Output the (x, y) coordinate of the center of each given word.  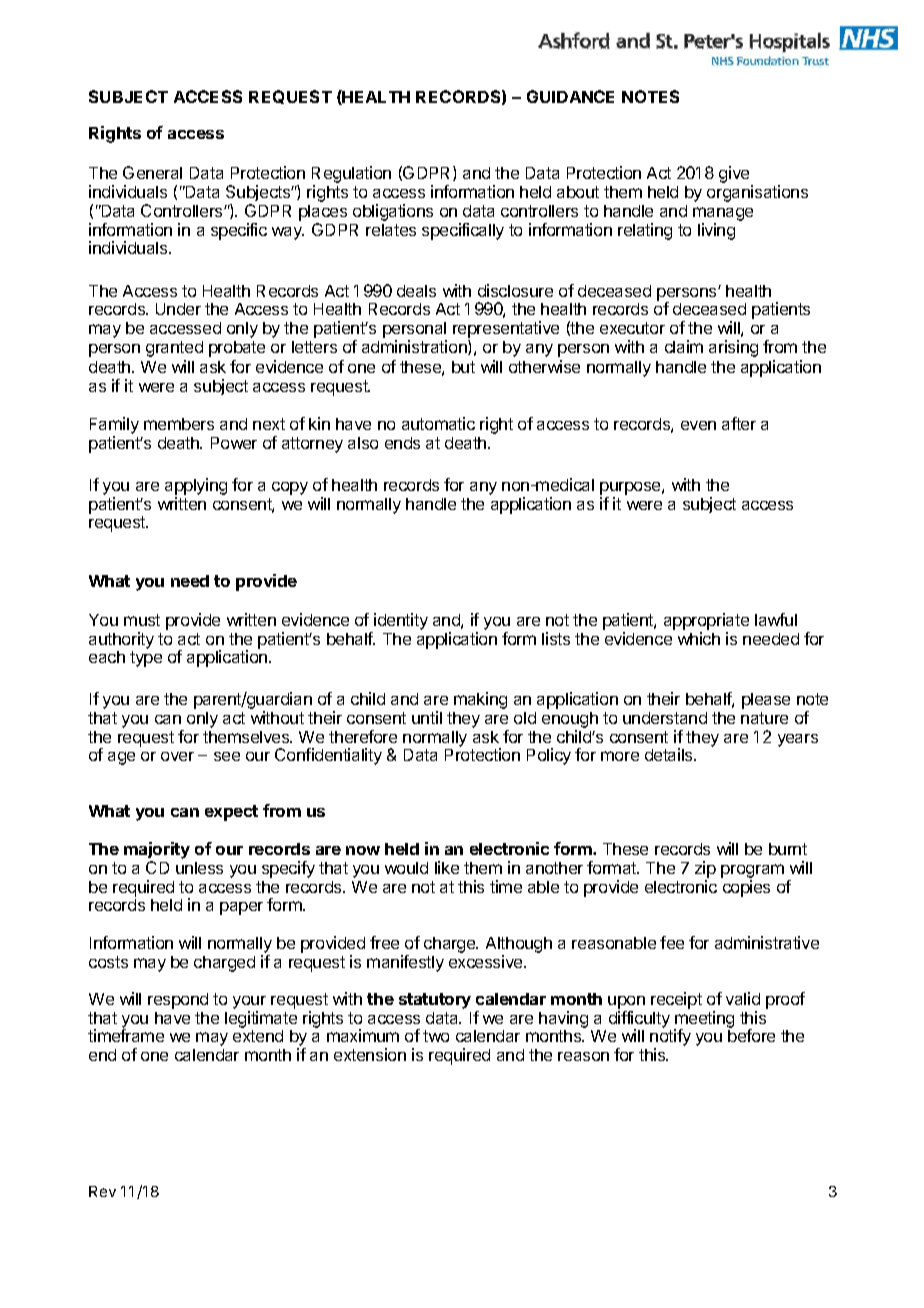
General (152, 172)
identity (400, 623)
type (146, 659)
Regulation (351, 176)
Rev (102, 1191)
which (699, 638)
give (735, 176)
